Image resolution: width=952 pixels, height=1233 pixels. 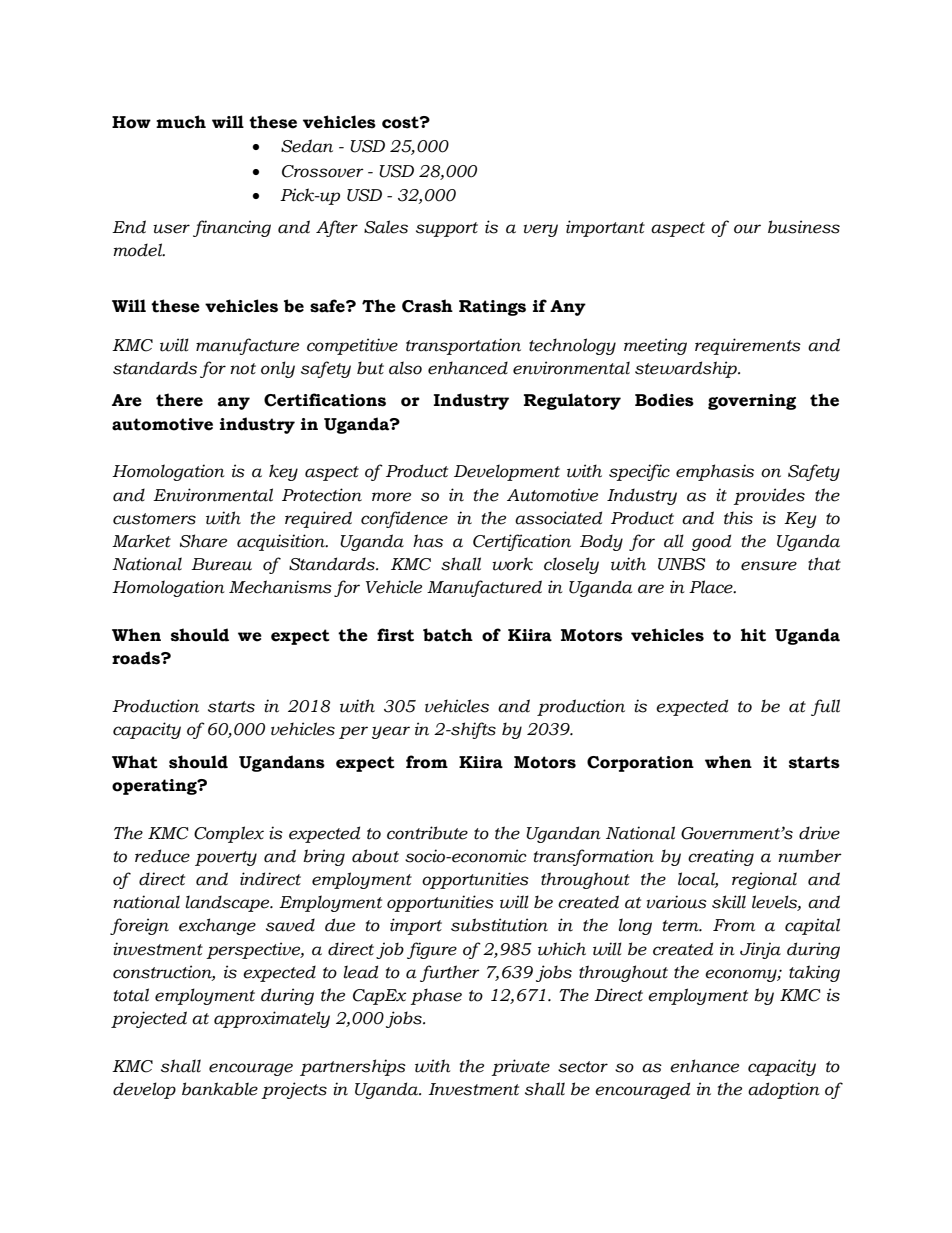 I want to click on approximately, so click(x=272, y=1019).
